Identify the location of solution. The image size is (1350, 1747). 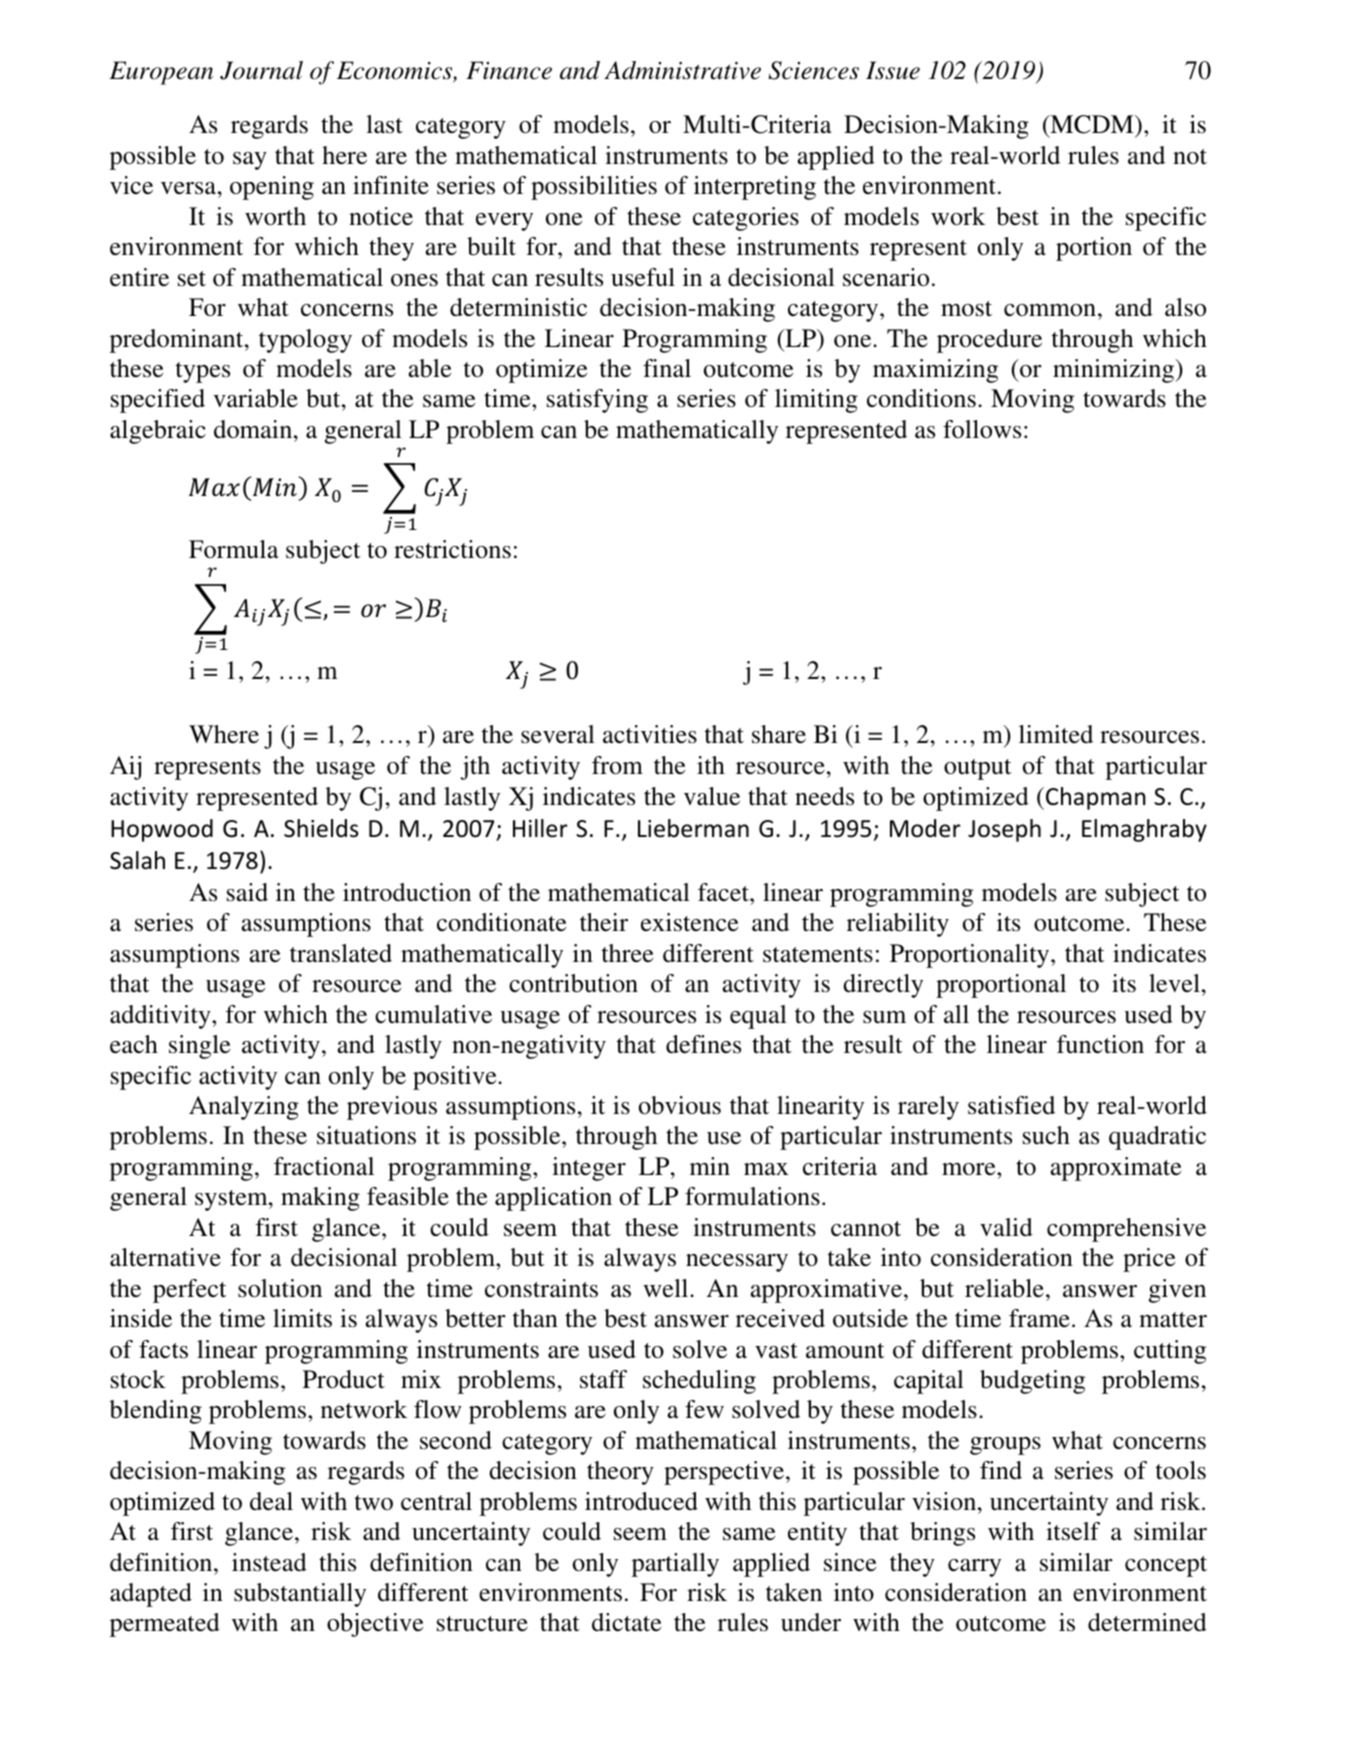
(280, 1288).
